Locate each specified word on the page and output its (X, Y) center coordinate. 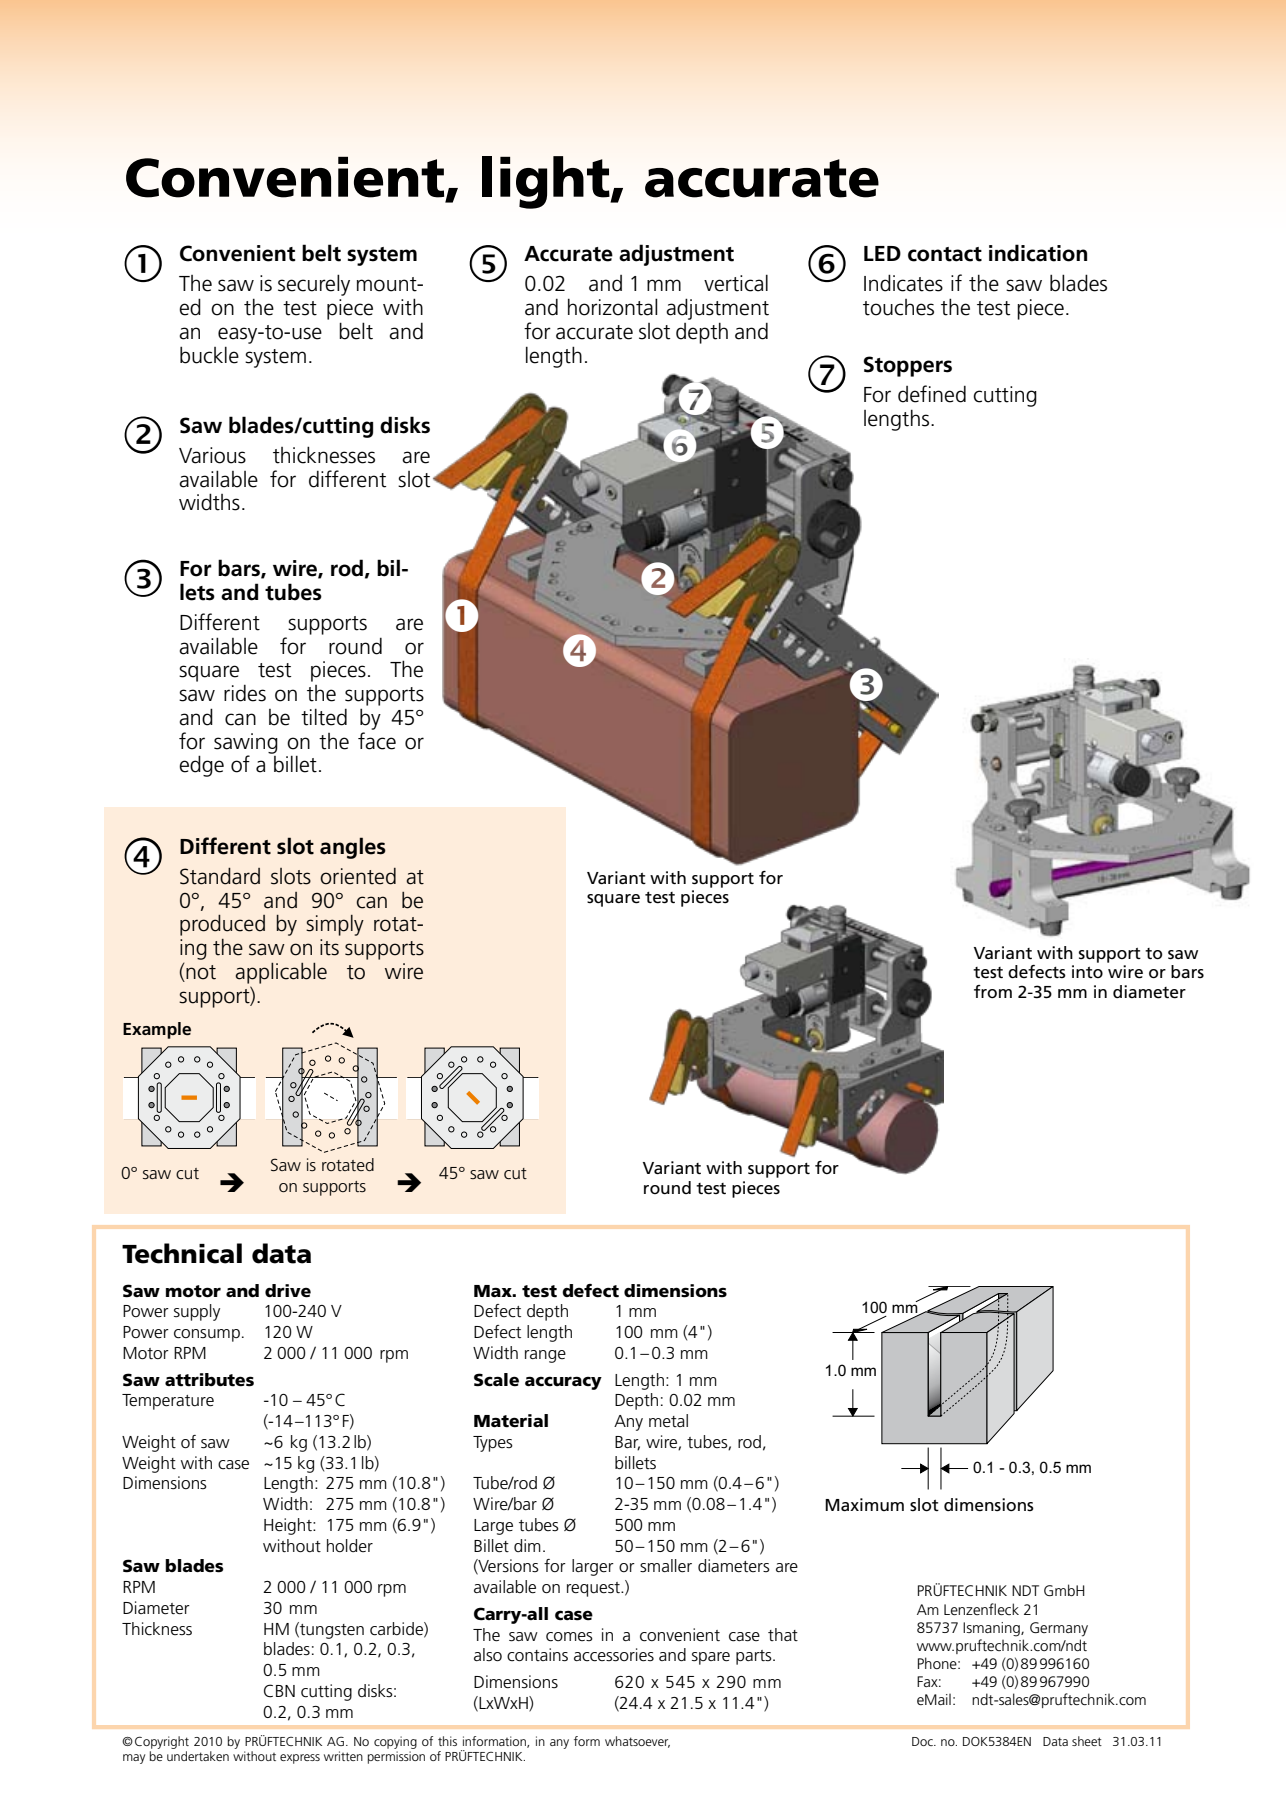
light (547, 182)
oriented (358, 876)
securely (314, 285)
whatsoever (637, 1742)
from (993, 991)
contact (945, 254)
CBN (279, 1691)
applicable (281, 973)
